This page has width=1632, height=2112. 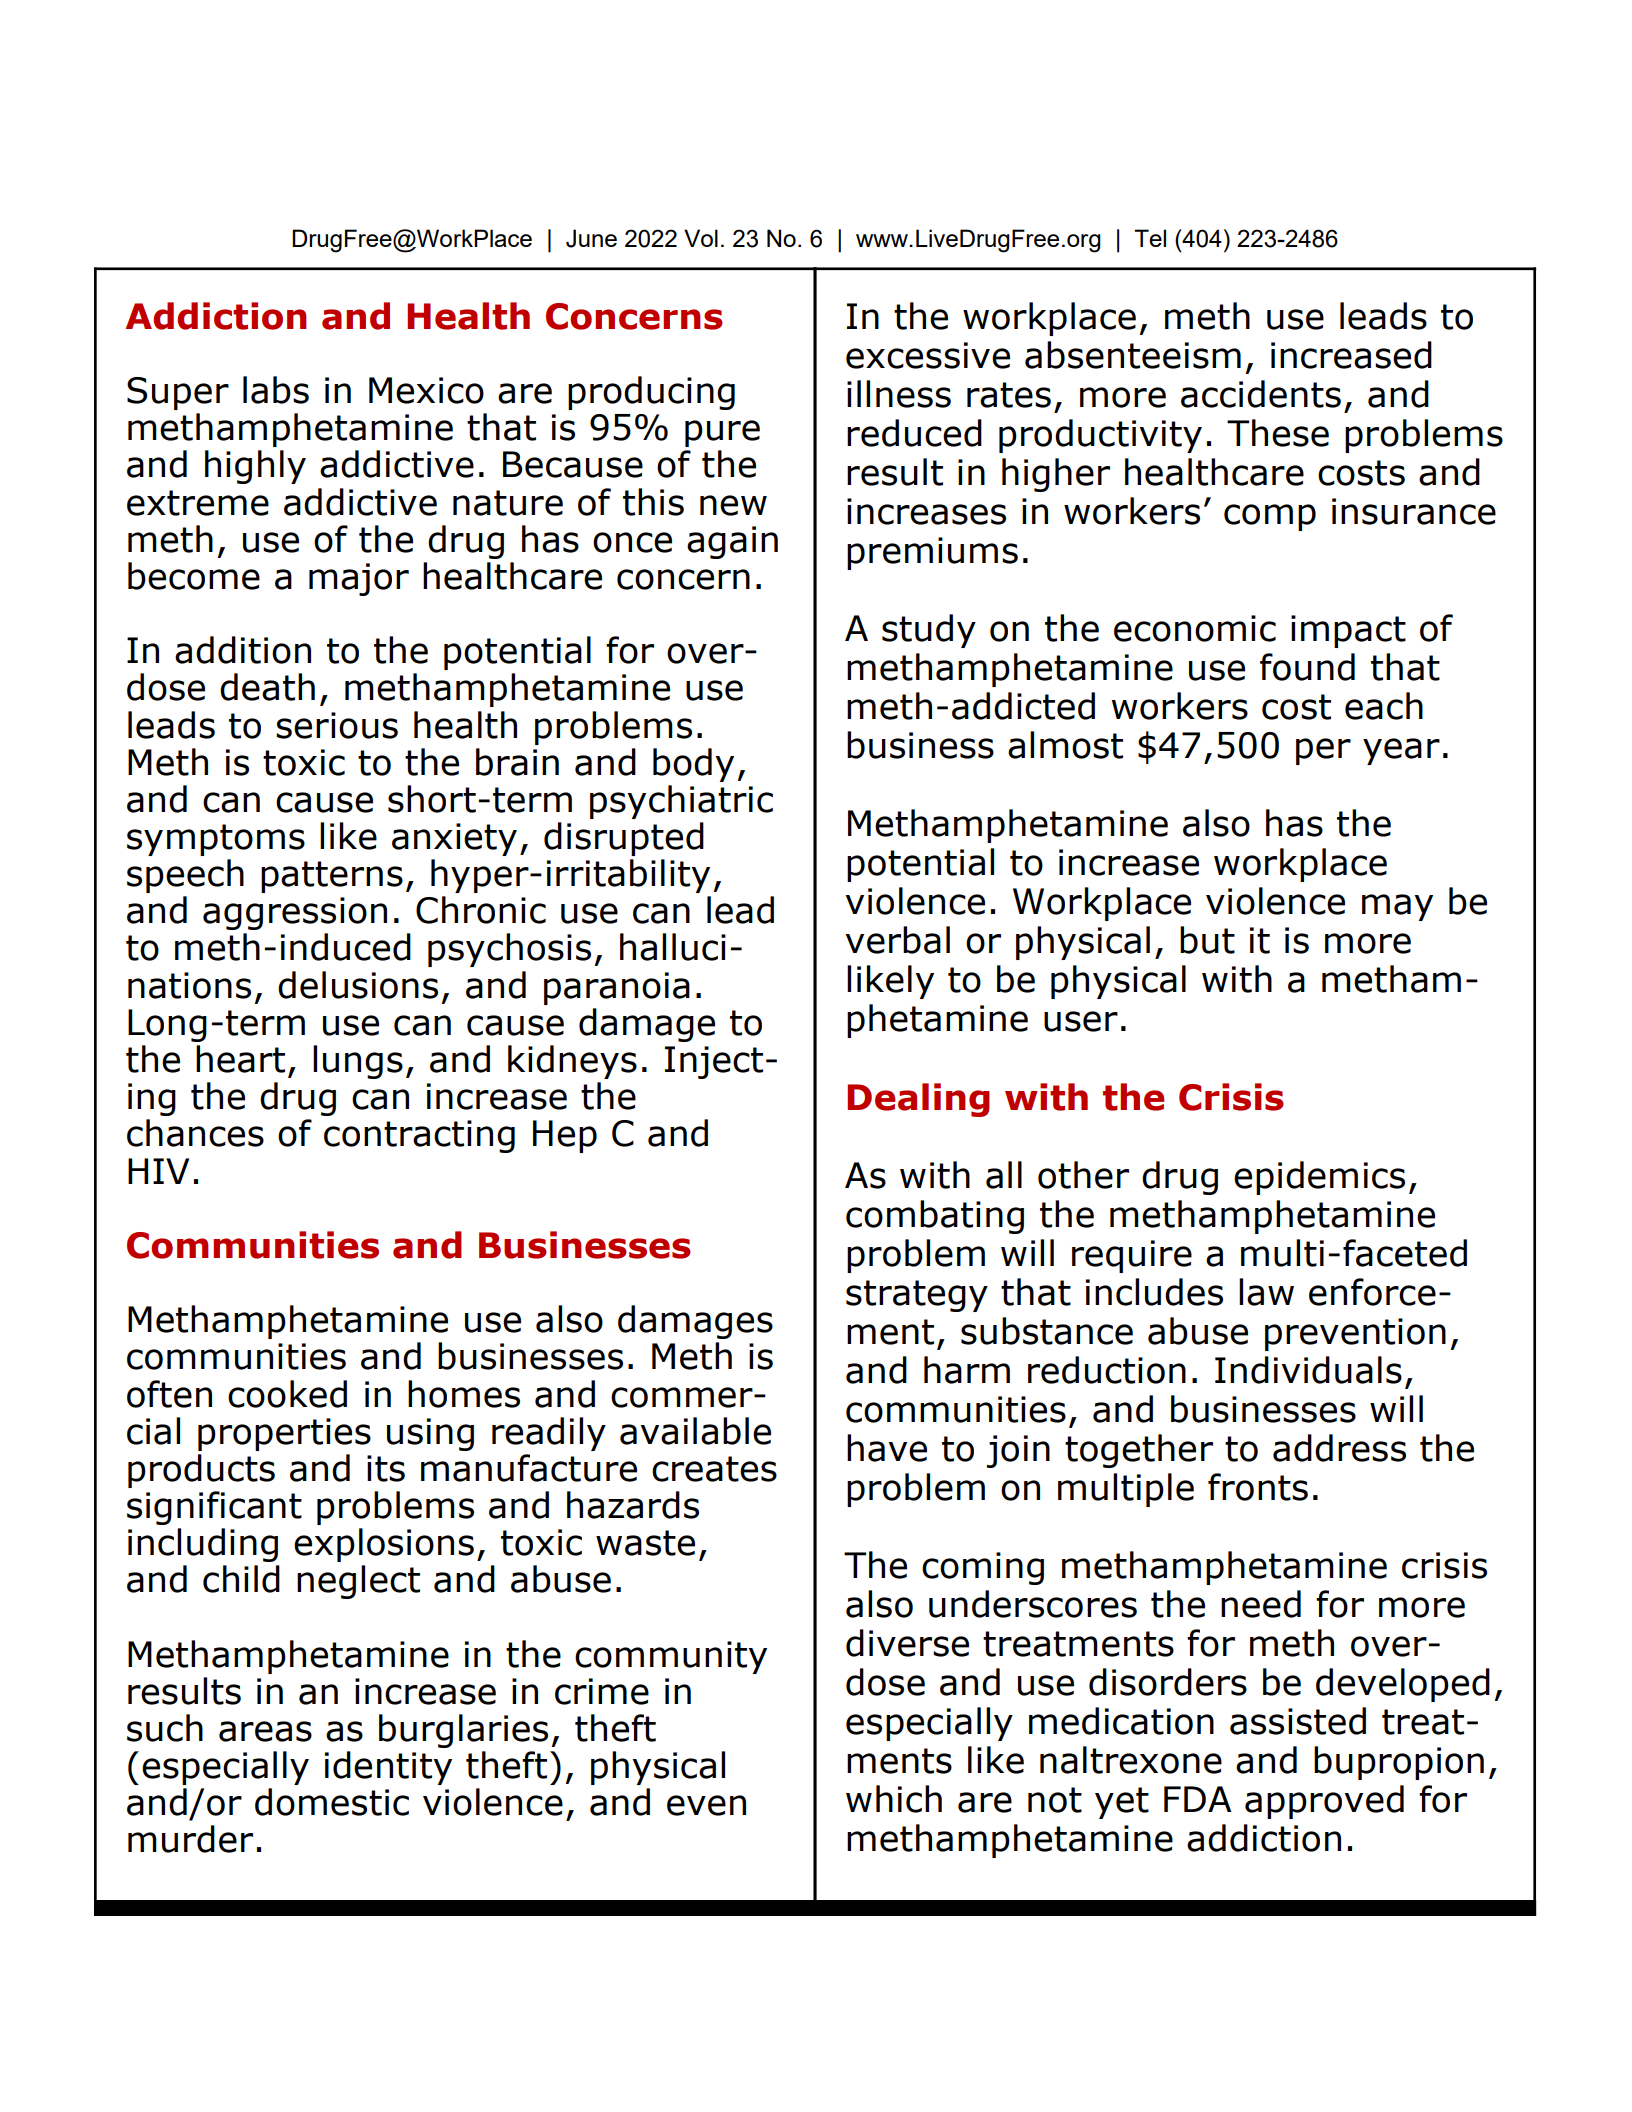 I want to click on found, so click(x=1307, y=667).
